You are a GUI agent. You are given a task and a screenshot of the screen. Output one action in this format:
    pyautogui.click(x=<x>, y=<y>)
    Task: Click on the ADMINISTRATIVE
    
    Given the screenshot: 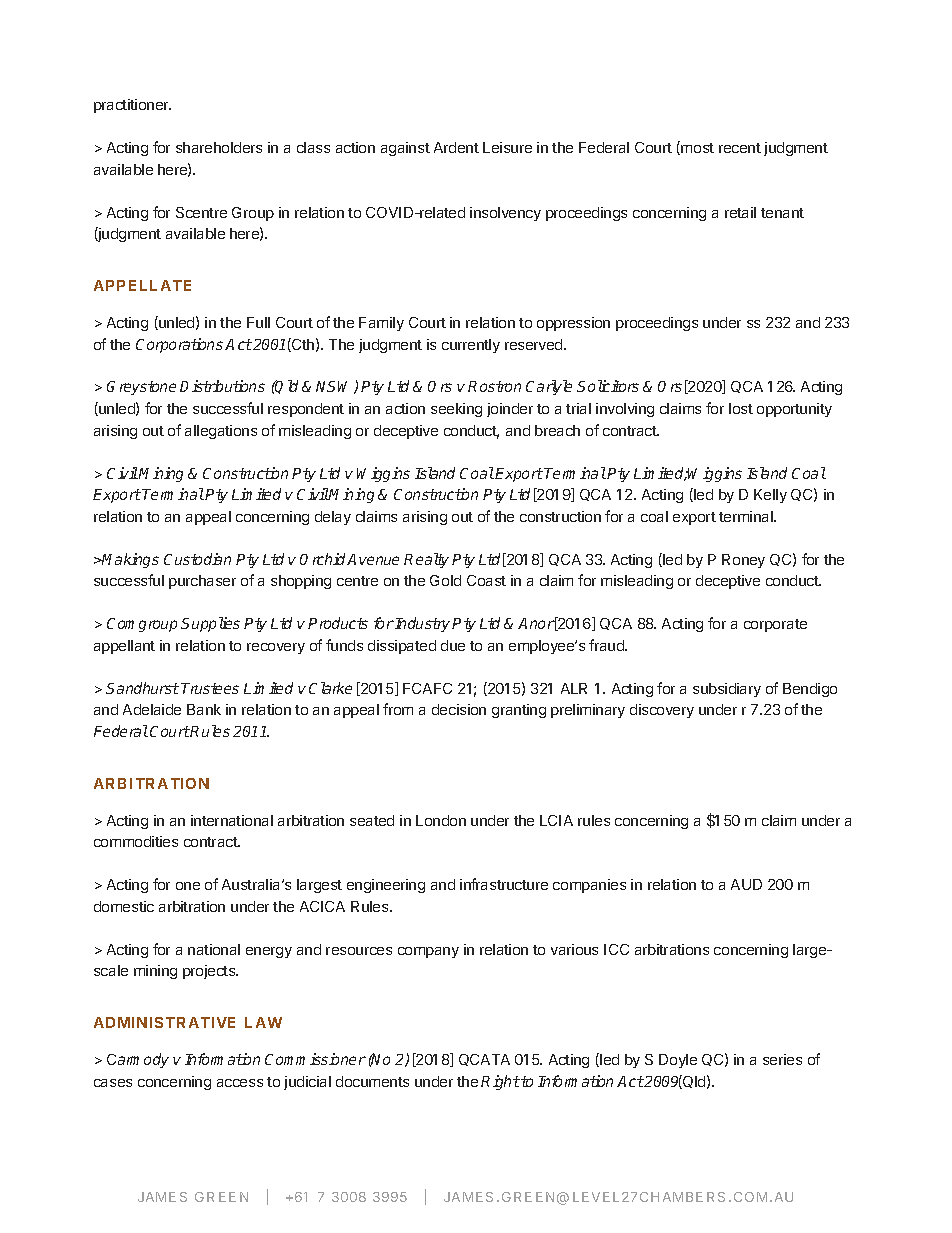 What is the action you would take?
    pyautogui.click(x=164, y=1022)
